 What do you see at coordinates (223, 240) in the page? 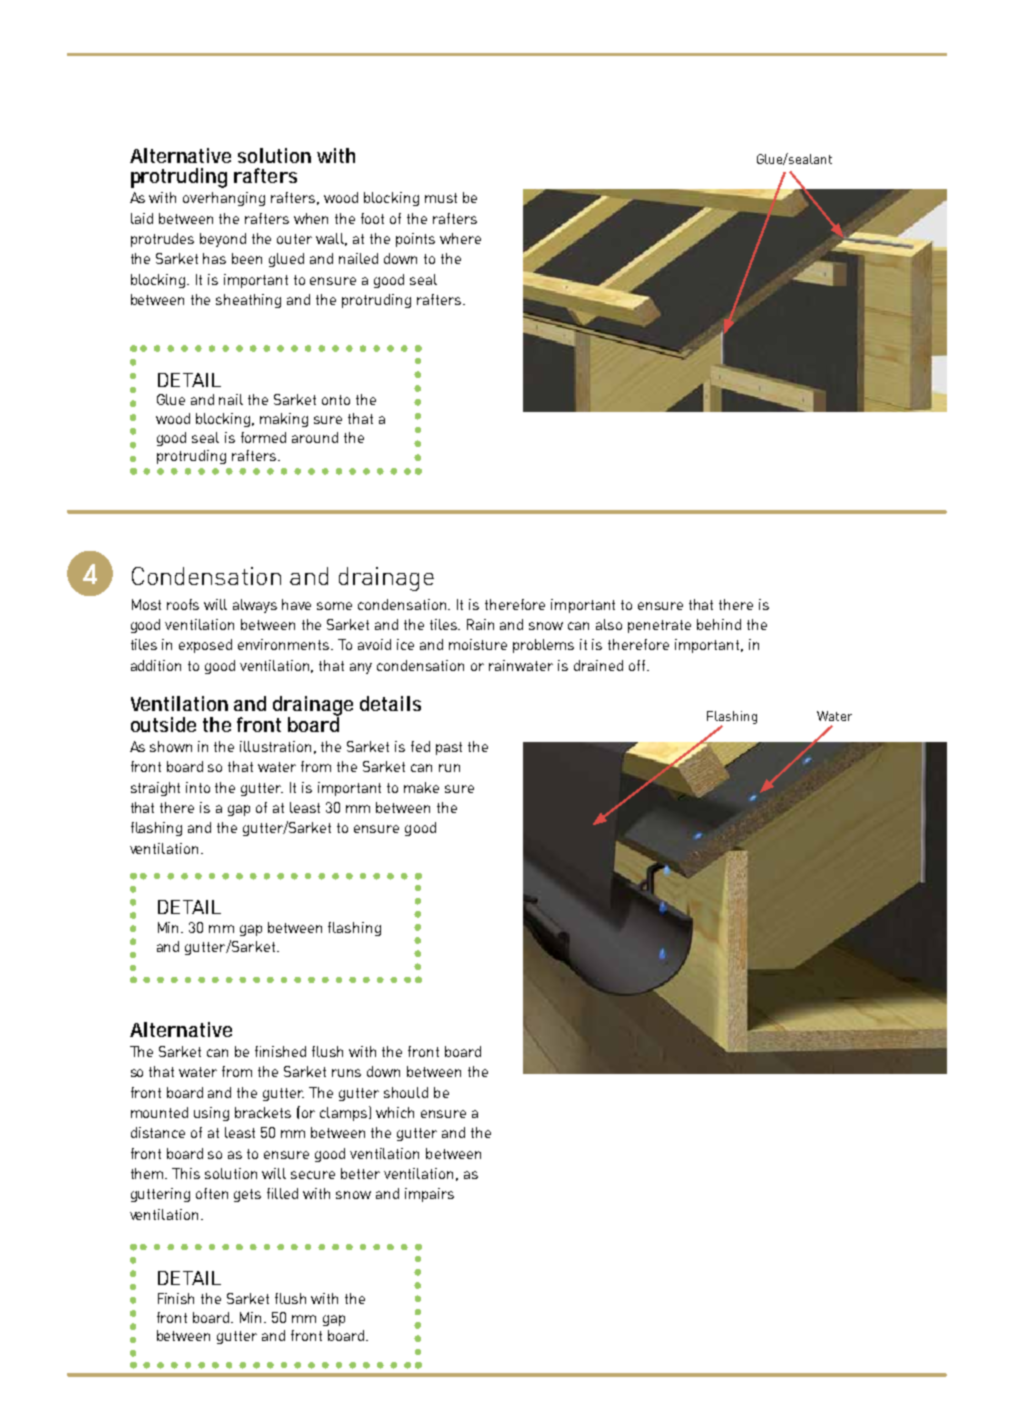
I see `beyond` at bounding box center [223, 240].
